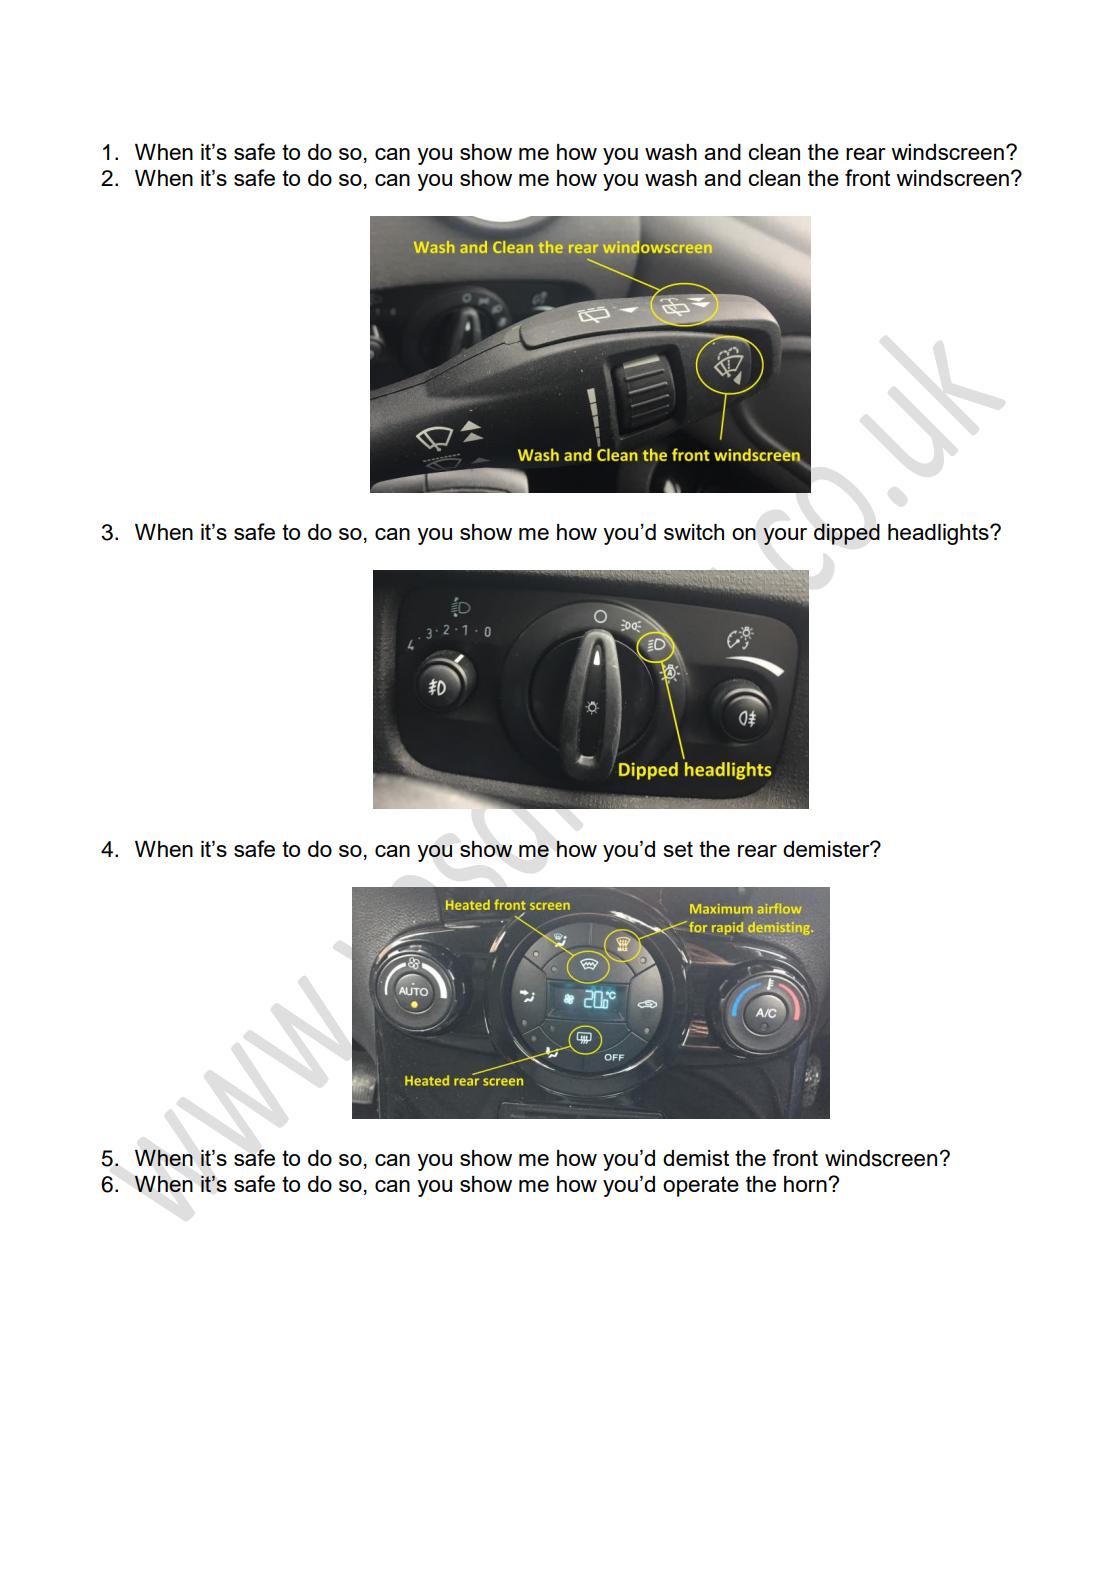 The image size is (1115, 1576). What do you see at coordinates (806, 1184) in the screenshot?
I see `horn` at bounding box center [806, 1184].
